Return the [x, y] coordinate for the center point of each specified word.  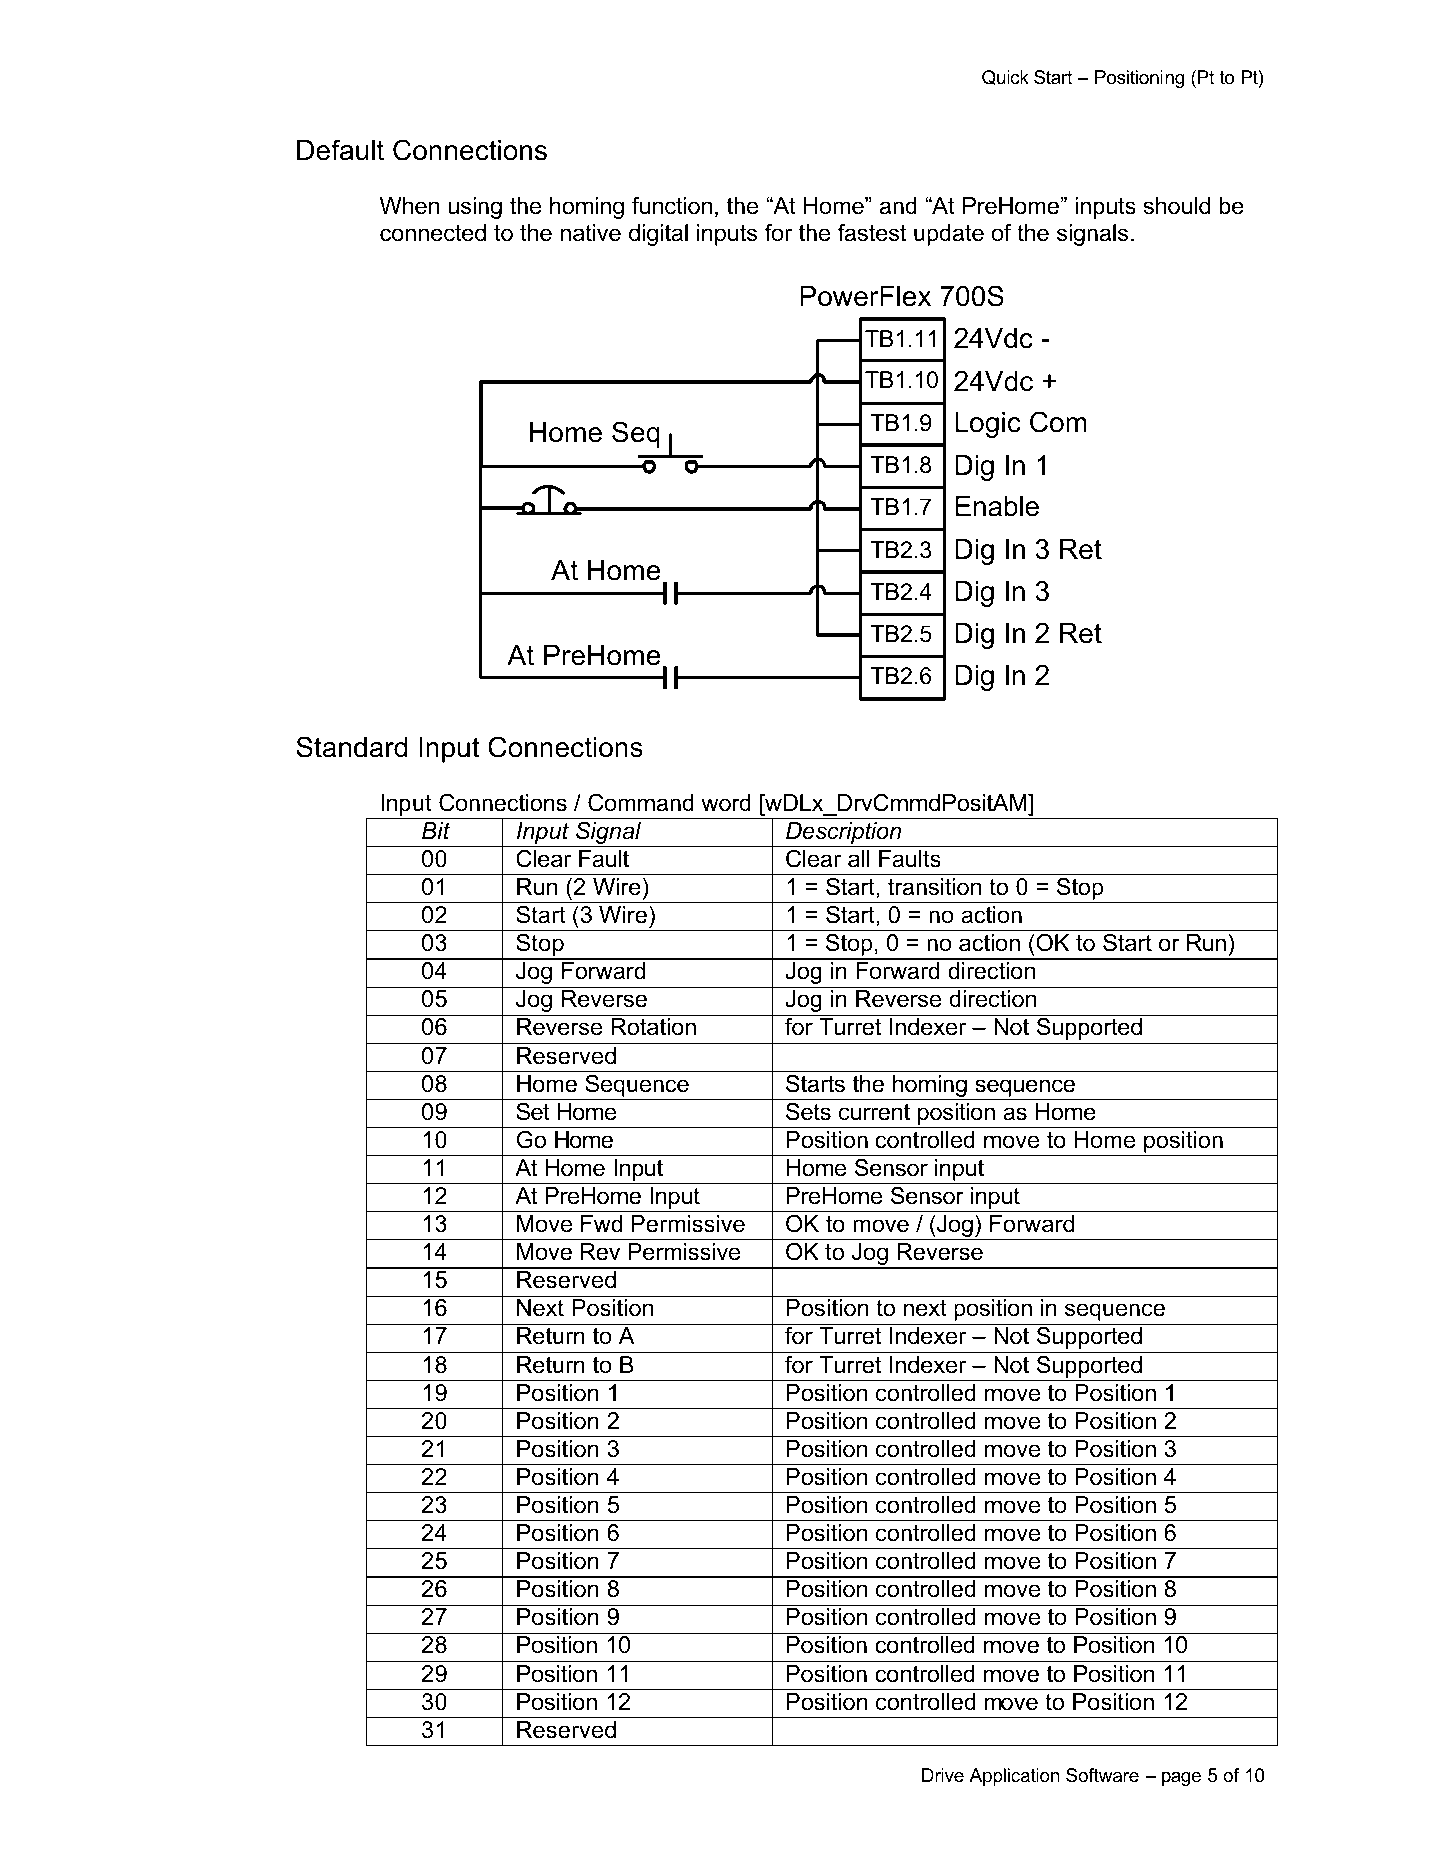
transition [934, 887]
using [475, 208]
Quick [1005, 77]
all [858, 859]
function [672, 206]
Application [1014, 1777]
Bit [436, 830]
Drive [943, 1775]
